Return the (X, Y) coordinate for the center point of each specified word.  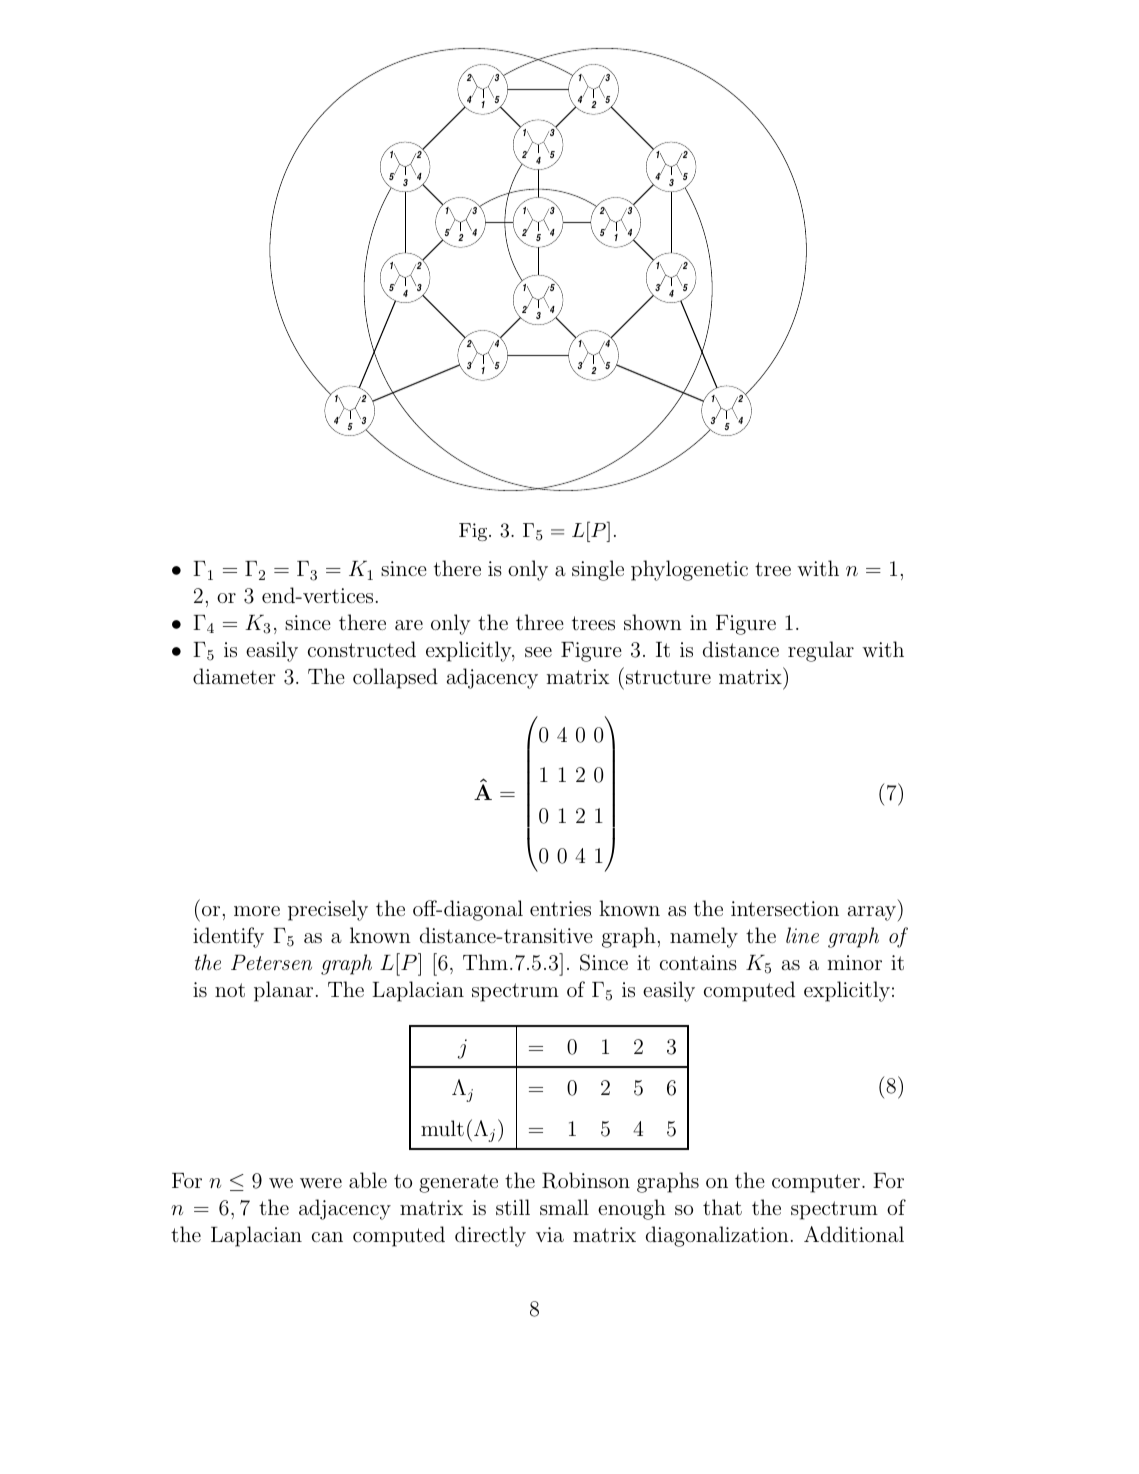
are (409, 625)
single (598, 570)
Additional (854, 1234)
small (564, 1207)
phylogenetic (689, 570)
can (327, 1237)
